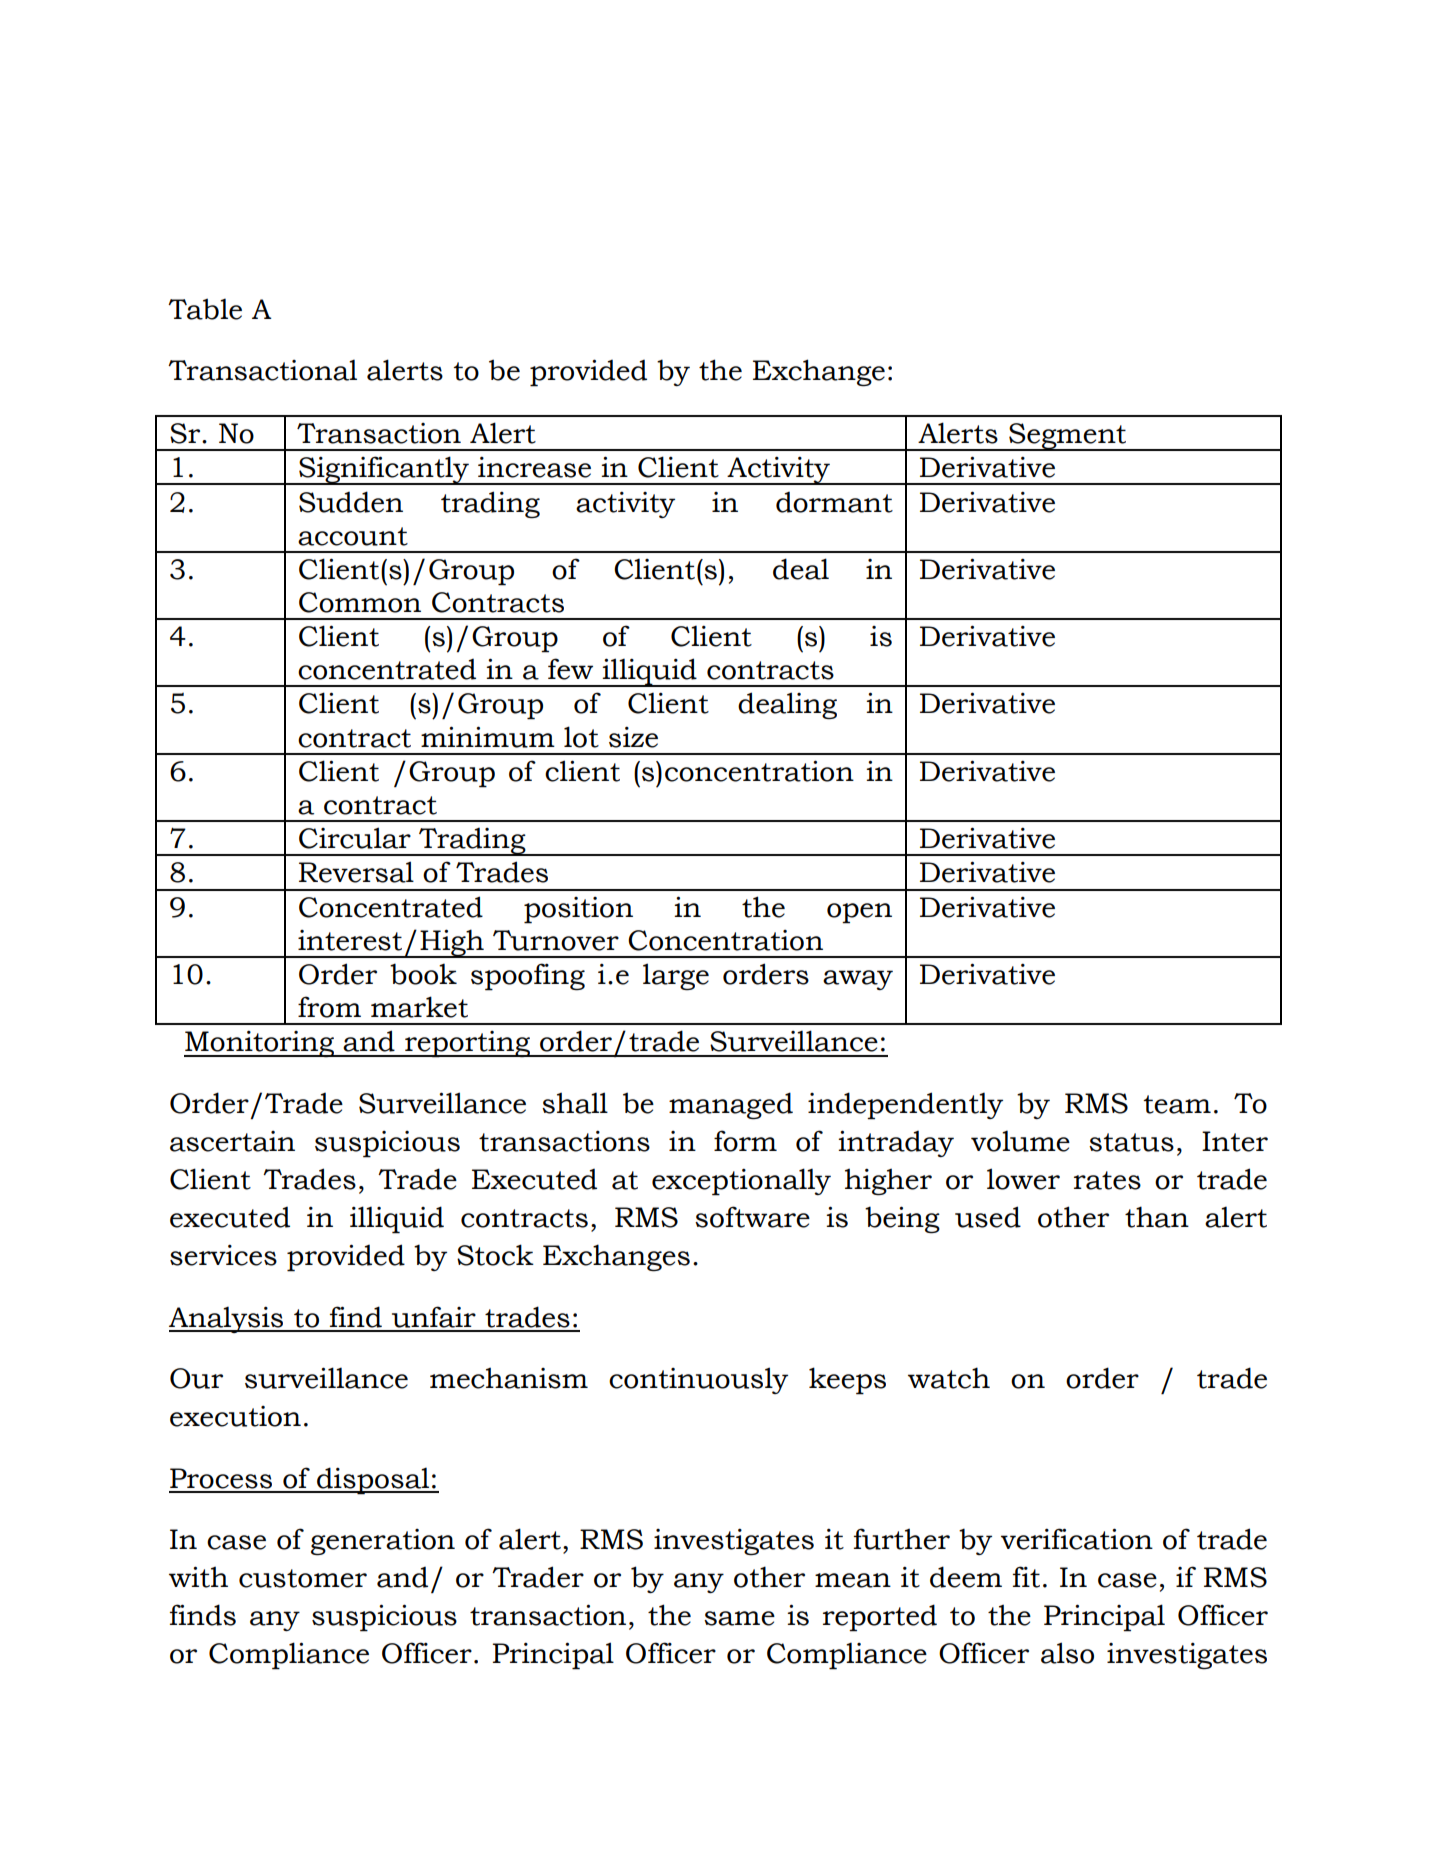 This image has height=1860, width=1437. What do you see at coordinates (1068, 437) in the image?
I see `Segment` at bounding box center [1068, 437].
